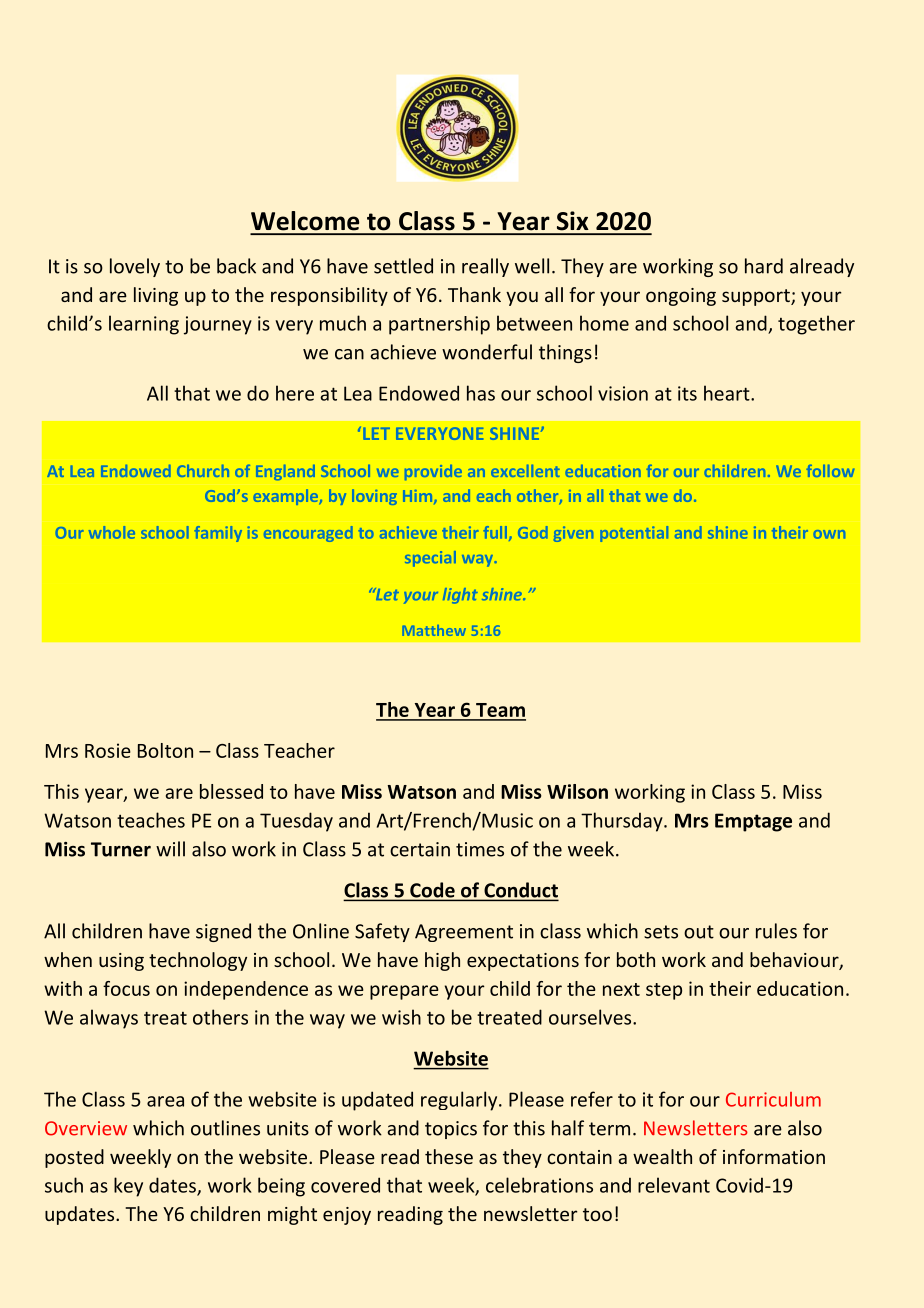 This screenshot has width=924, height=1308. I want to click on Thursday, so click(623, 822).
